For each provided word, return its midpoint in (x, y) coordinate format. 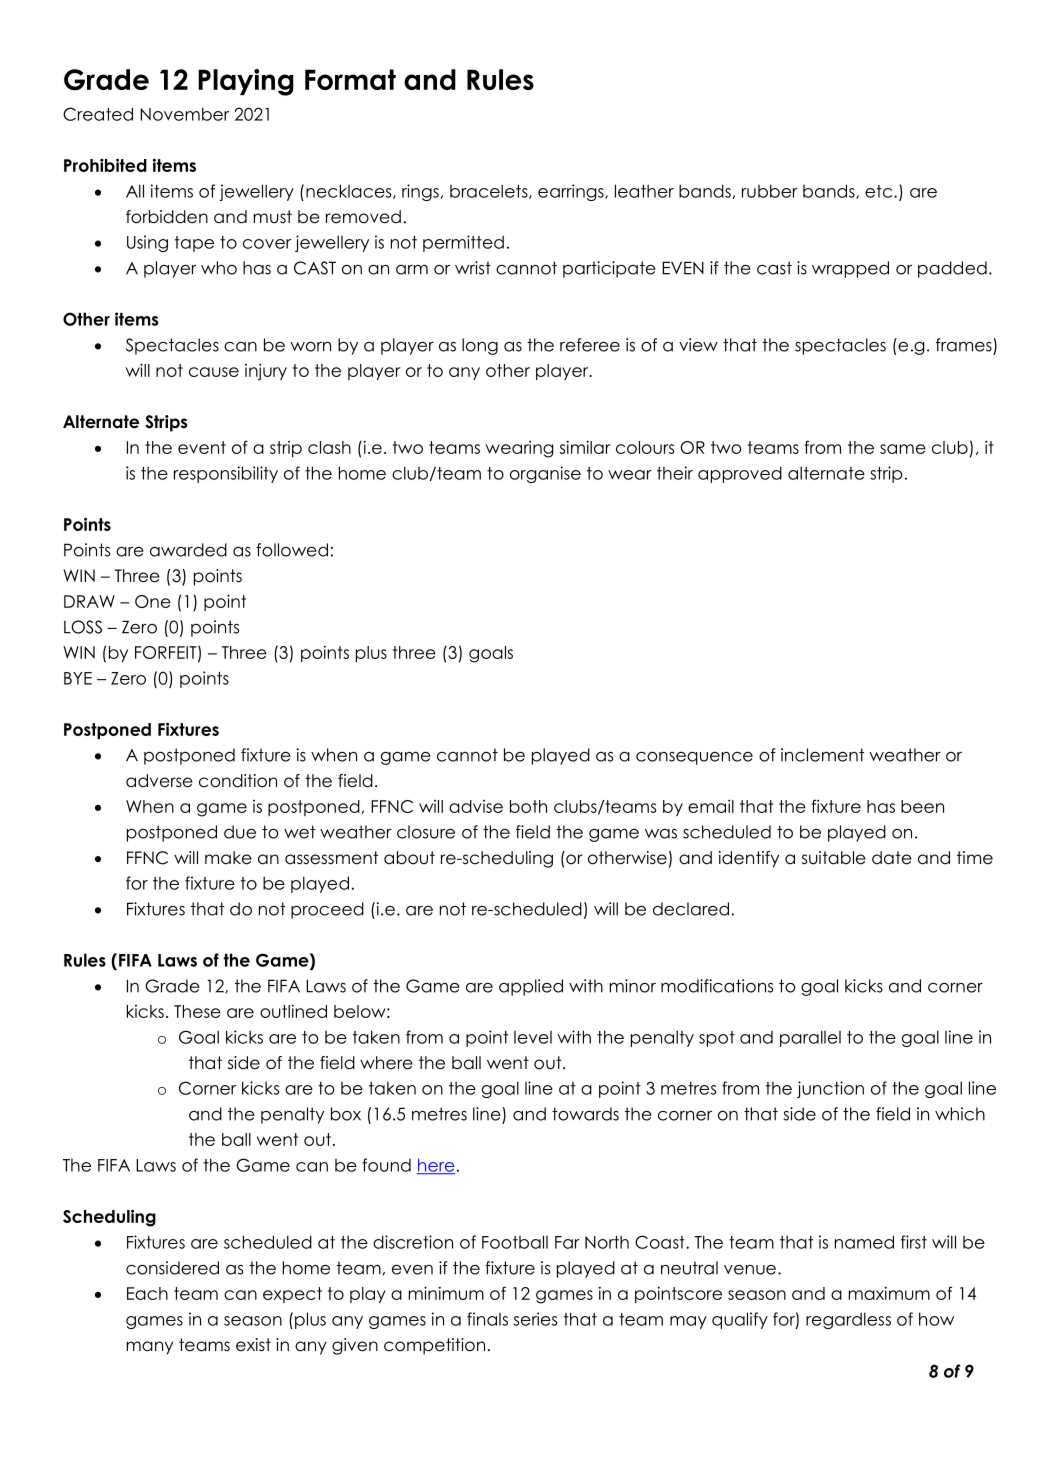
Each (147, 1293)
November (184, 114)
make (228, 858)
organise (545, 474)
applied (531, 987)
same (903, 449)
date (892, 858)
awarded (188, 550)
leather (644, 191)
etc (880, 191)
